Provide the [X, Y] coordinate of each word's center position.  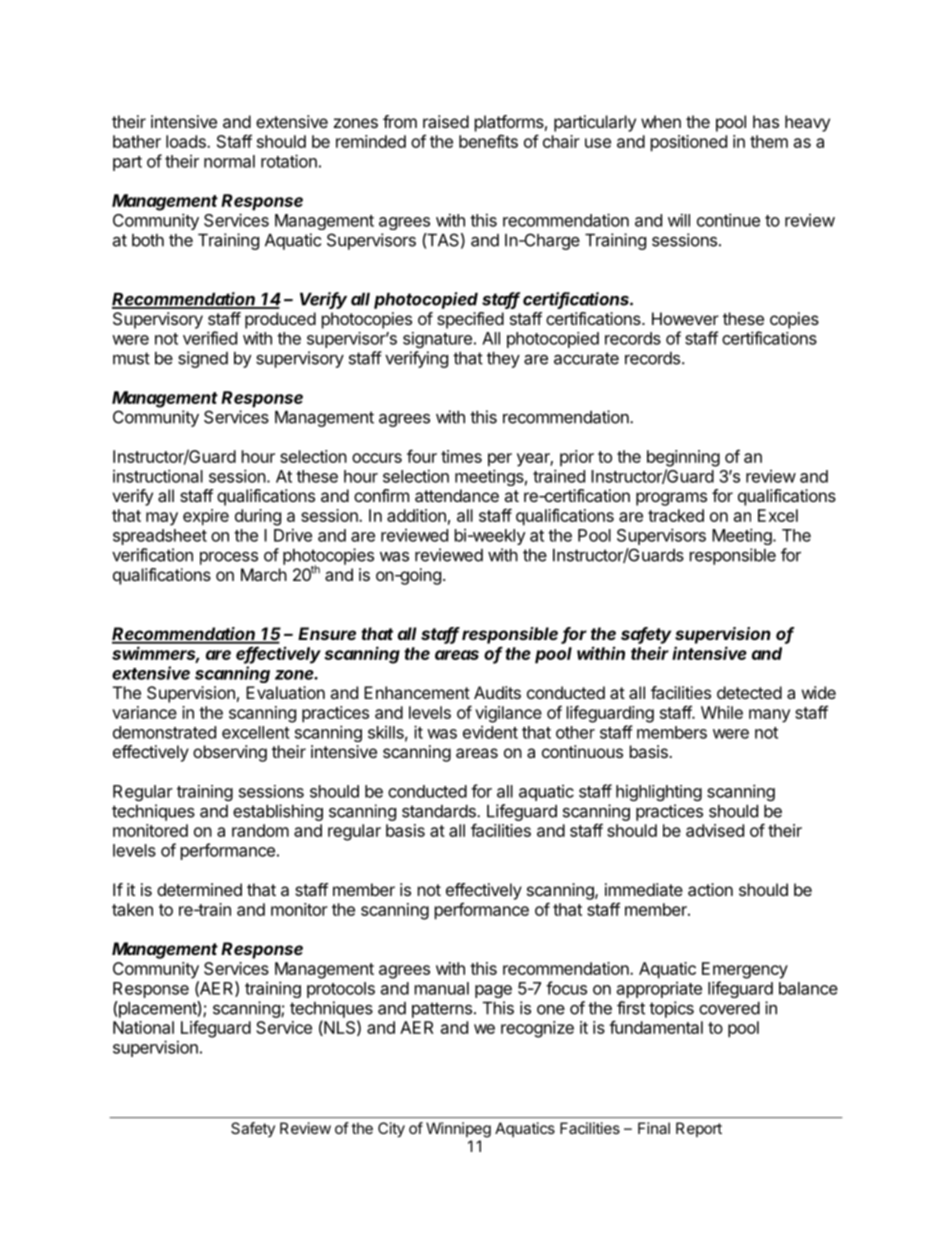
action [710, 889]
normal [229, 161]
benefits [488, 141]
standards [440, 811]
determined [199, 889]
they [503, 360]
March [264, 574]
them [769, 141]
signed [203, 359]
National [143, 1027]
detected [749, 692]
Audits [497, 692]
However [685, 318]
